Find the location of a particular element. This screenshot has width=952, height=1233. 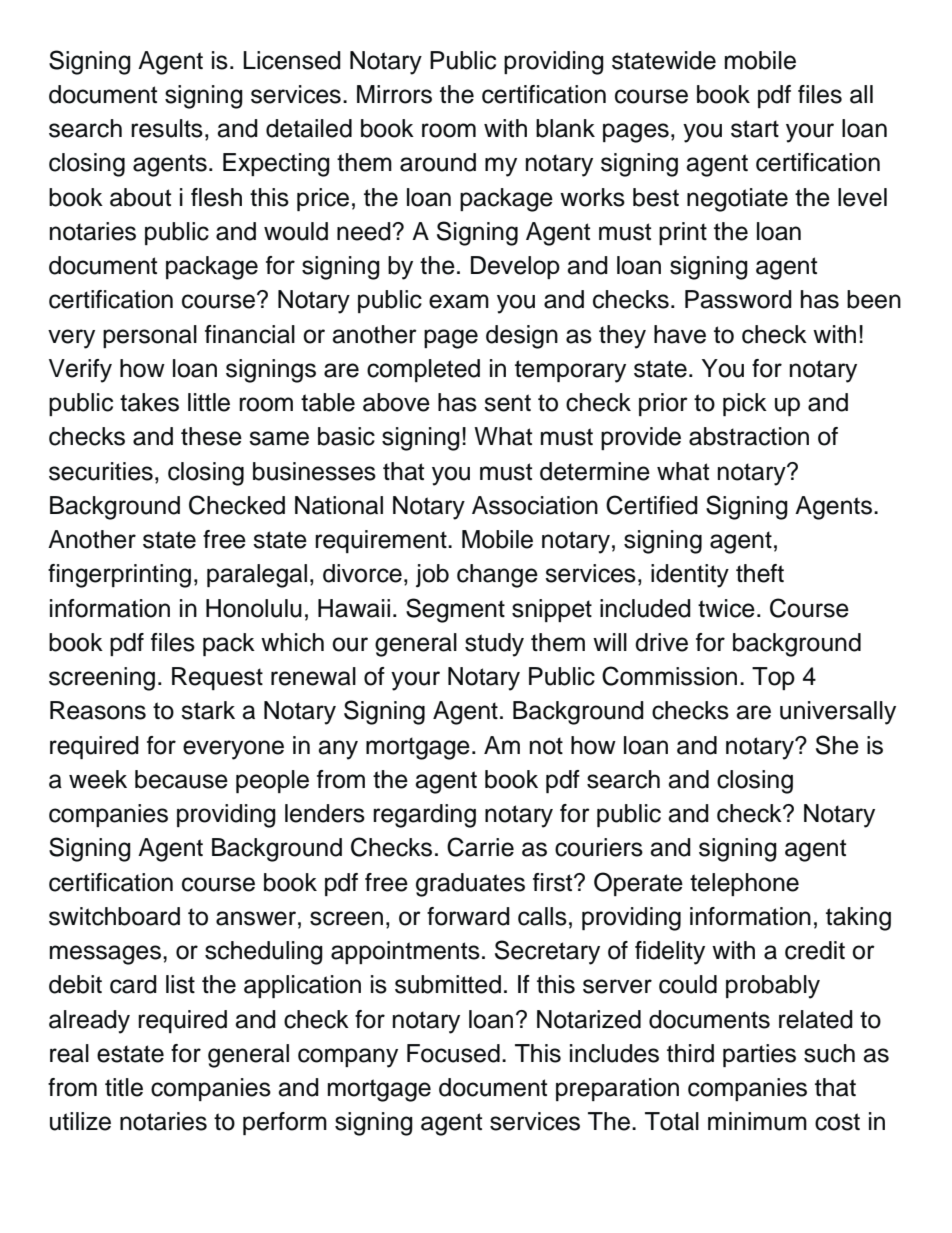

Segment is located at coordinates (455, 610).
